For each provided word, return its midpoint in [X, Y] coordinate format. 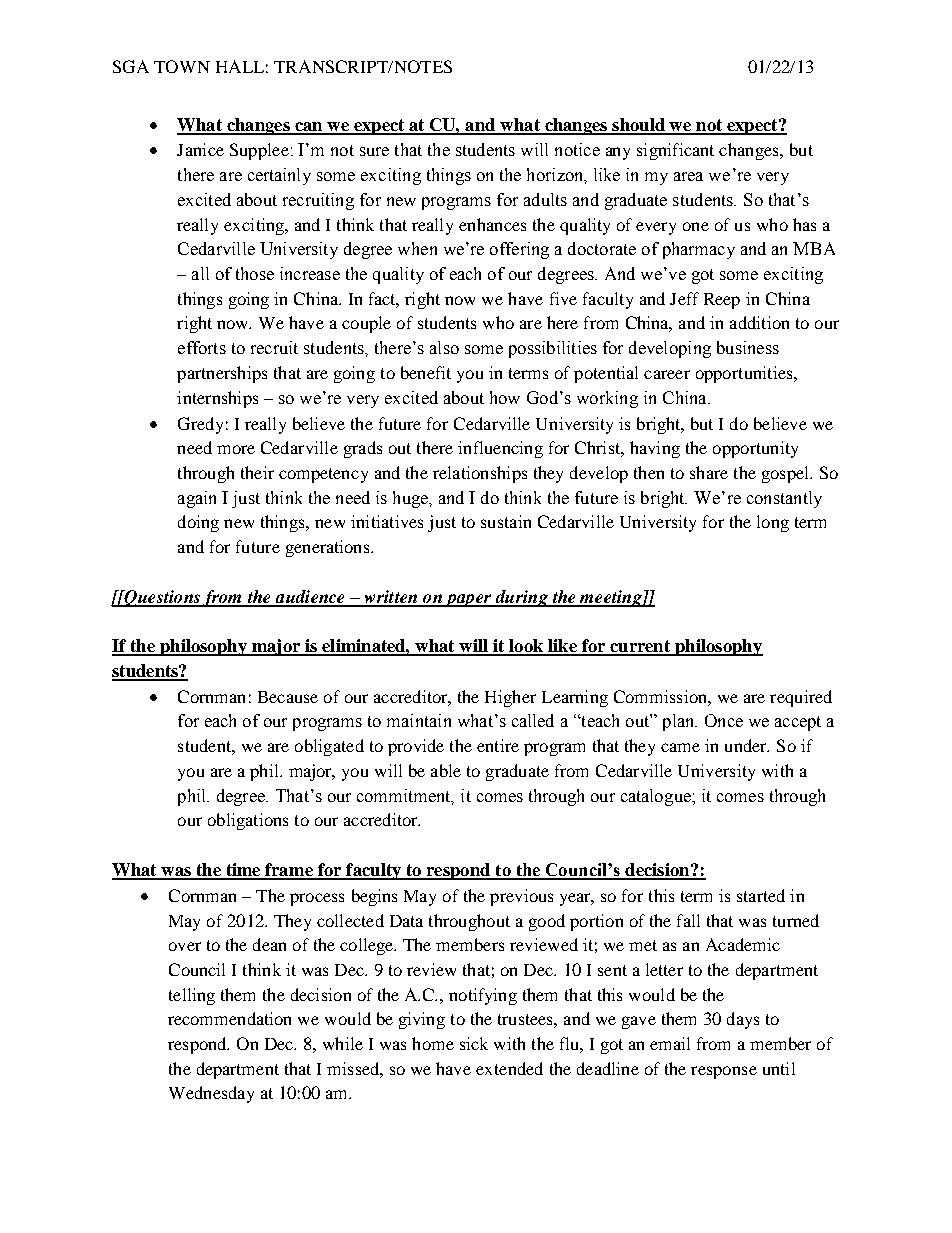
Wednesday [211, 1094]
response [724, 1072]
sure [374, 151]
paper [468, 600]
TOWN [182, 66]
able [446, 770]
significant [675, 151]
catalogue [657, 797]
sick [474, 1043]
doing [198, 523]
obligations [248, 821]
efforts [202, 347]
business [748, 347]
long [773, 523]
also [444, 347]
